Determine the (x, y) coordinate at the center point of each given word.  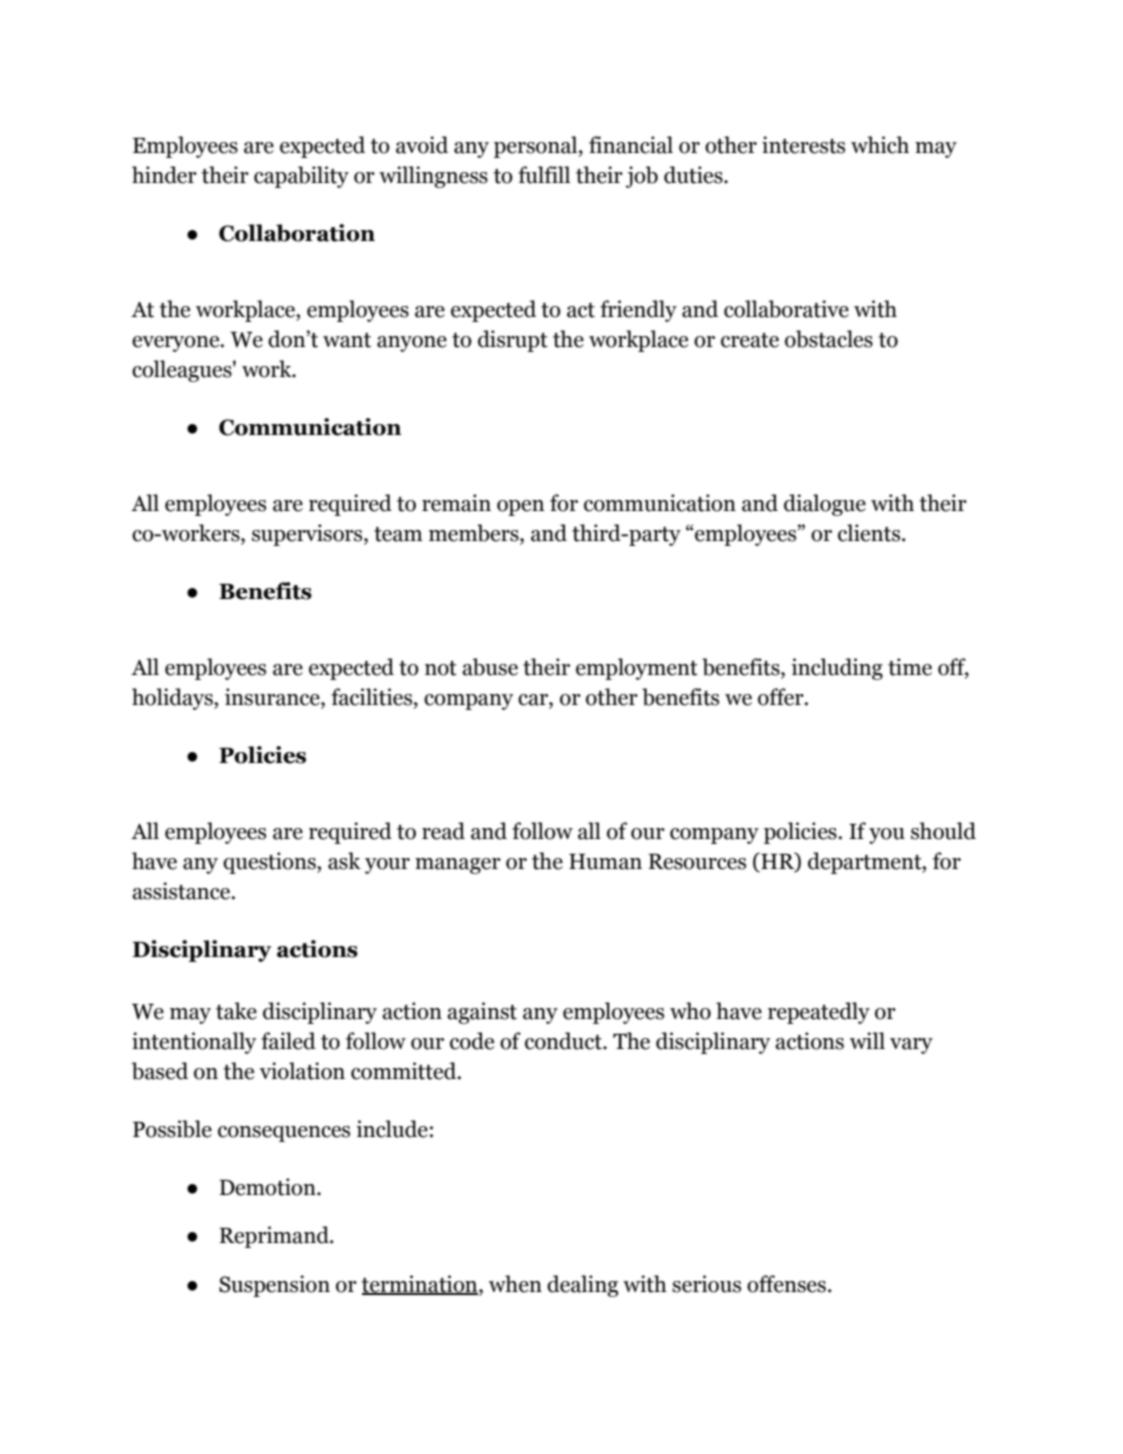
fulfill (544, 175)
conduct (564, 1041)
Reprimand (275, 1237)
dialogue (825, 505)
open (520, 508)
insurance (273, 698)
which (880, 145)
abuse (490, 667)
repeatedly (819, 1013)
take (236, 1011)
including (837, 669)
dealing (583, 1286)
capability (301, 177)
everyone (177, 344)
